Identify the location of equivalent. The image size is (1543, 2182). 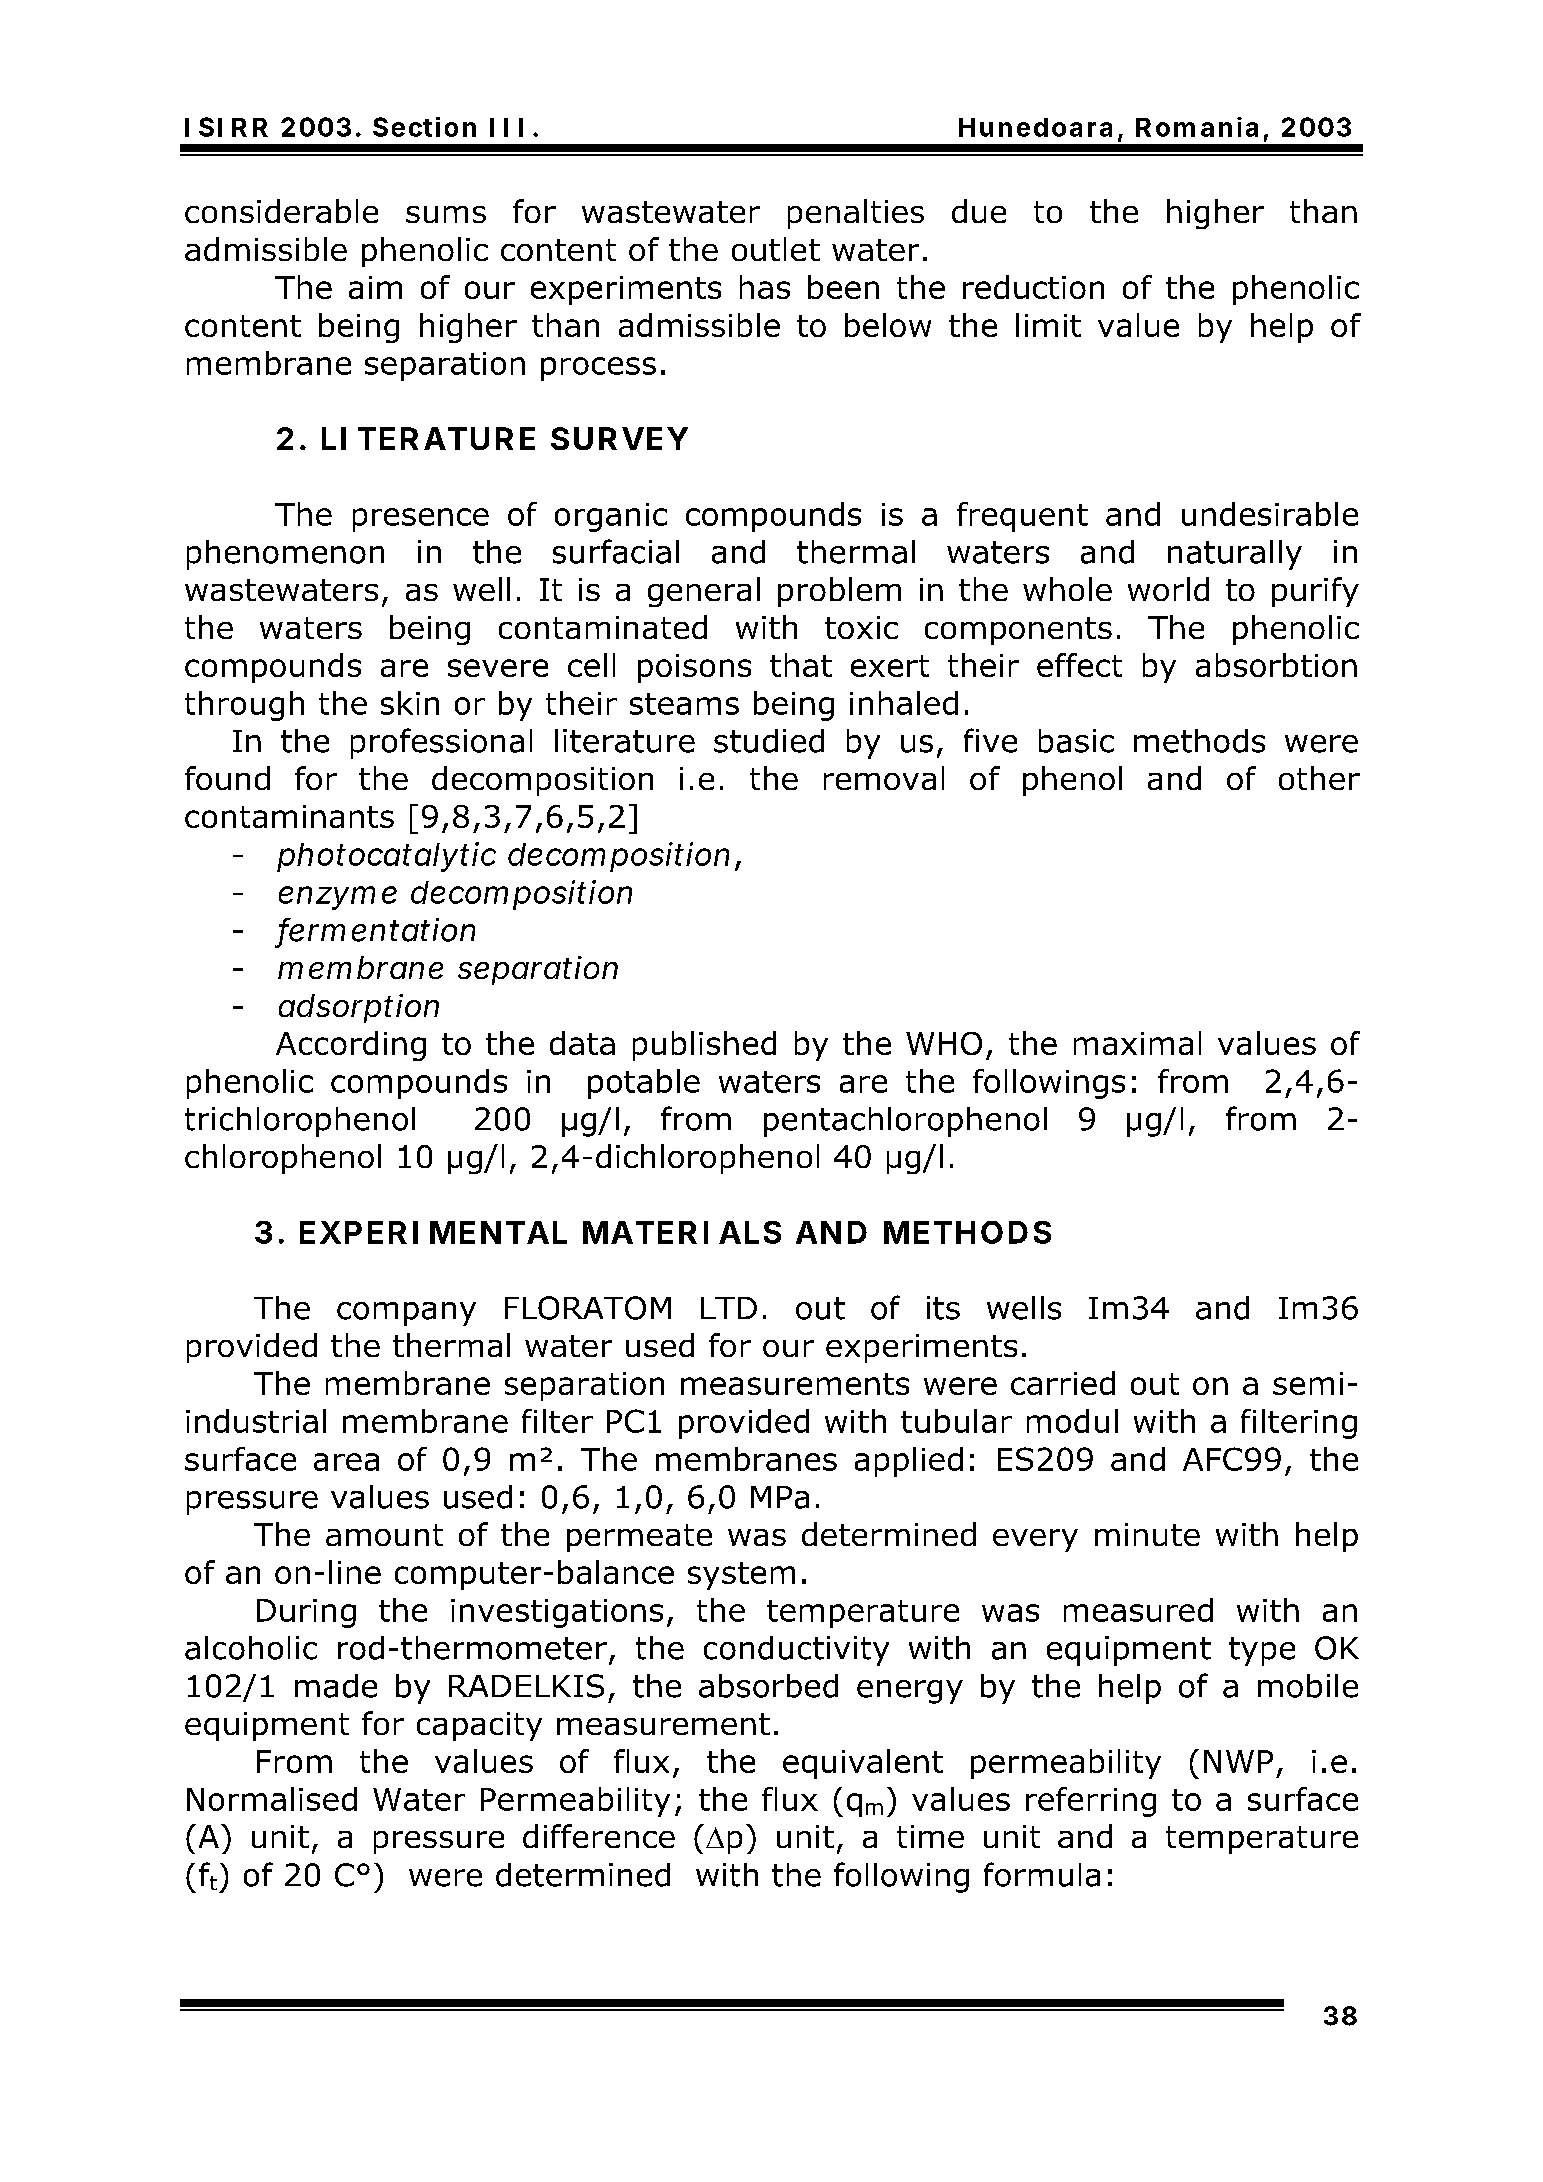
(863, 1764).
